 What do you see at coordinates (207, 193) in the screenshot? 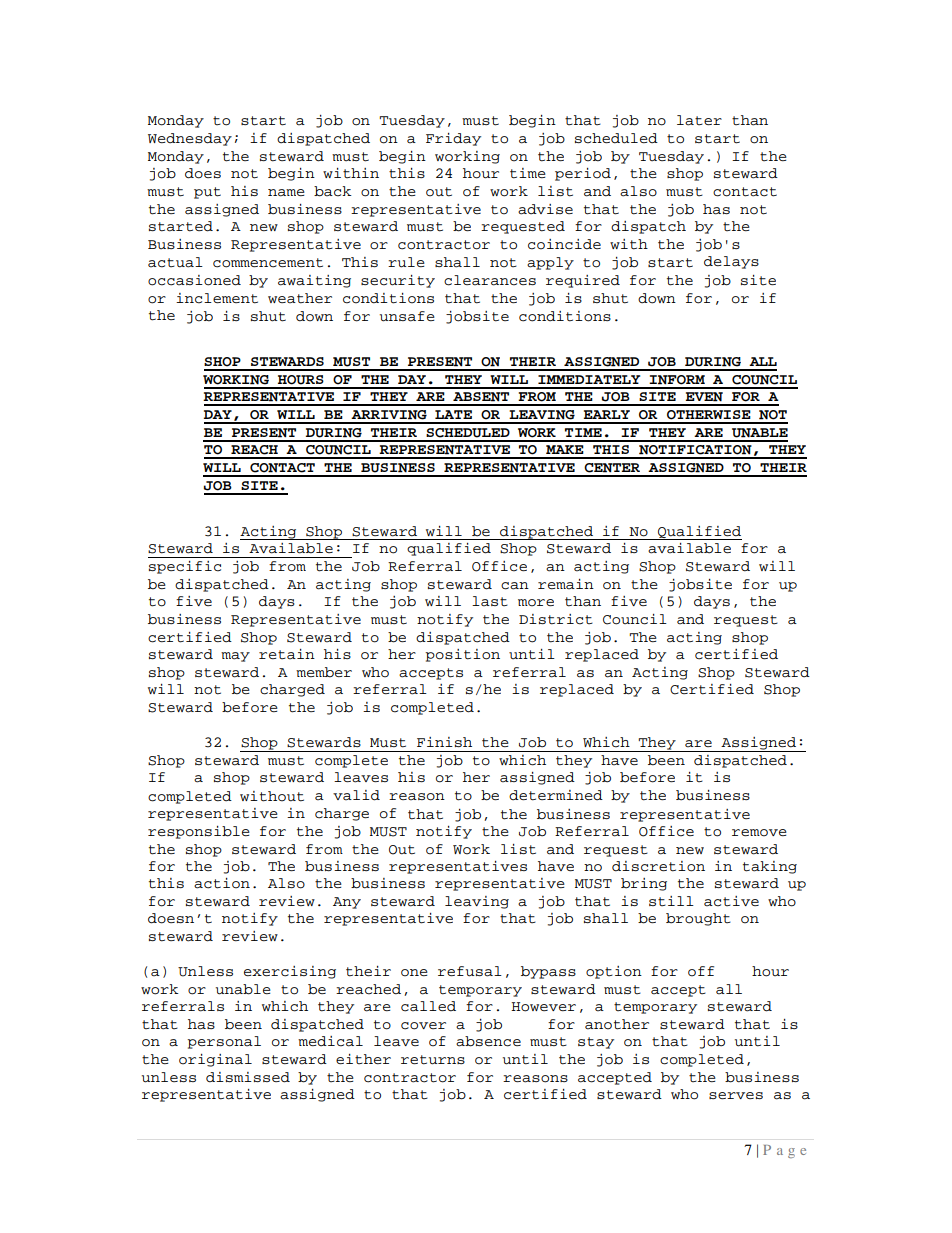
I see `put` at bounding box center [207, 193].
